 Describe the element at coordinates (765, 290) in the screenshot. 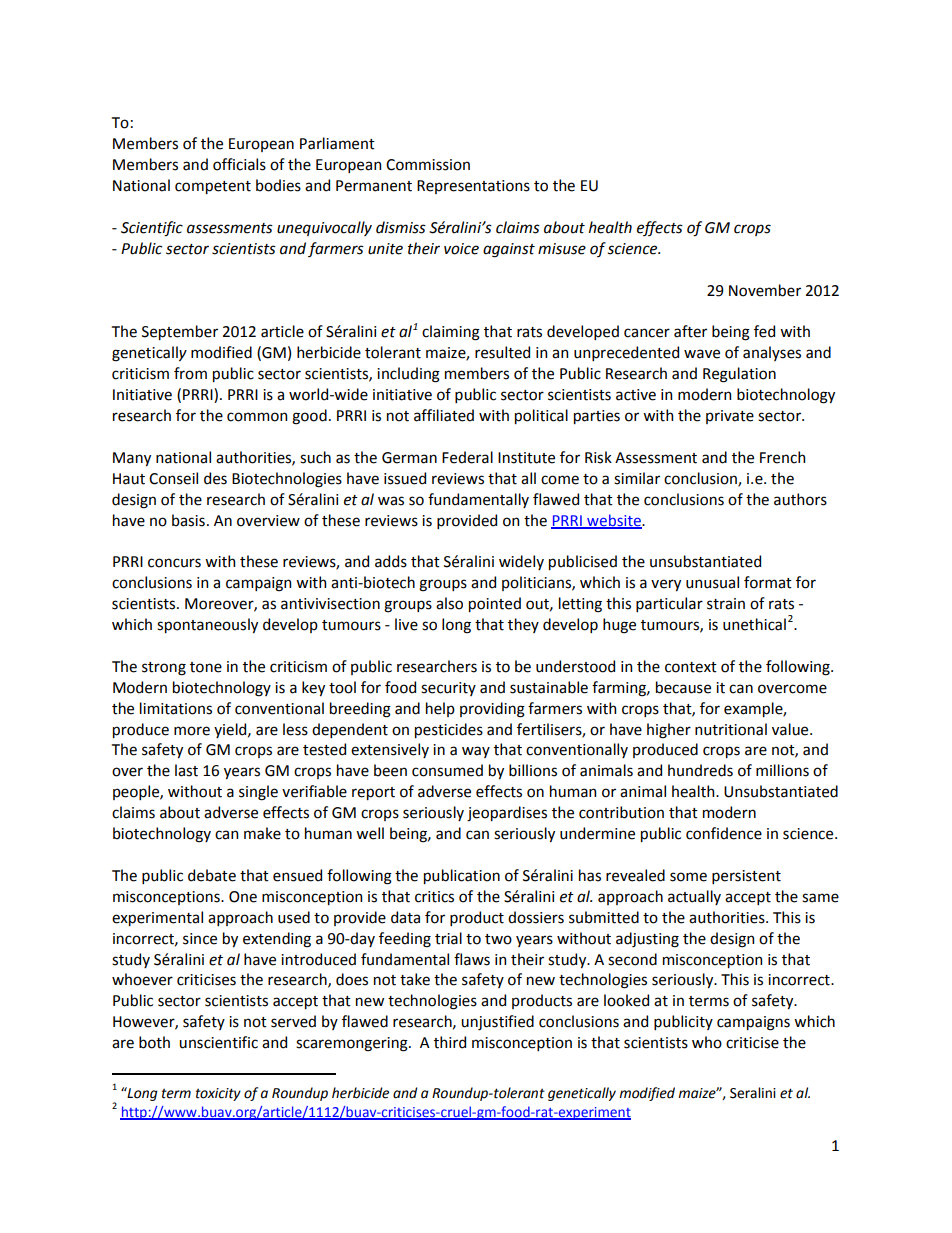

I see `November` at that location.
